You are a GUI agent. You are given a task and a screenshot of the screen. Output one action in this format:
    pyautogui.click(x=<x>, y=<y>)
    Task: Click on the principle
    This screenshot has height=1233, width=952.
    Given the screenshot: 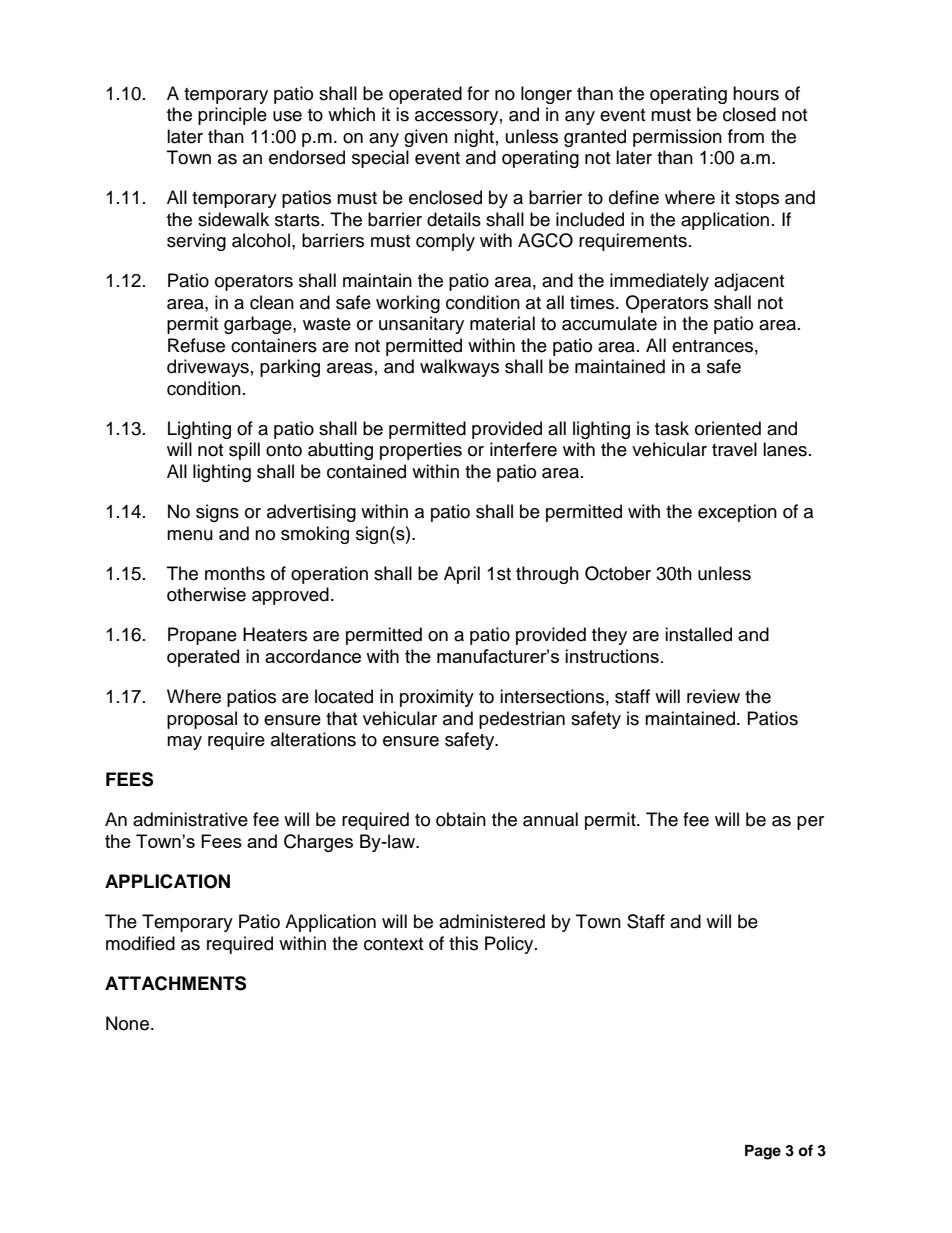 What is the action you would take?
    pyautogui.click(x=232, y=116)
